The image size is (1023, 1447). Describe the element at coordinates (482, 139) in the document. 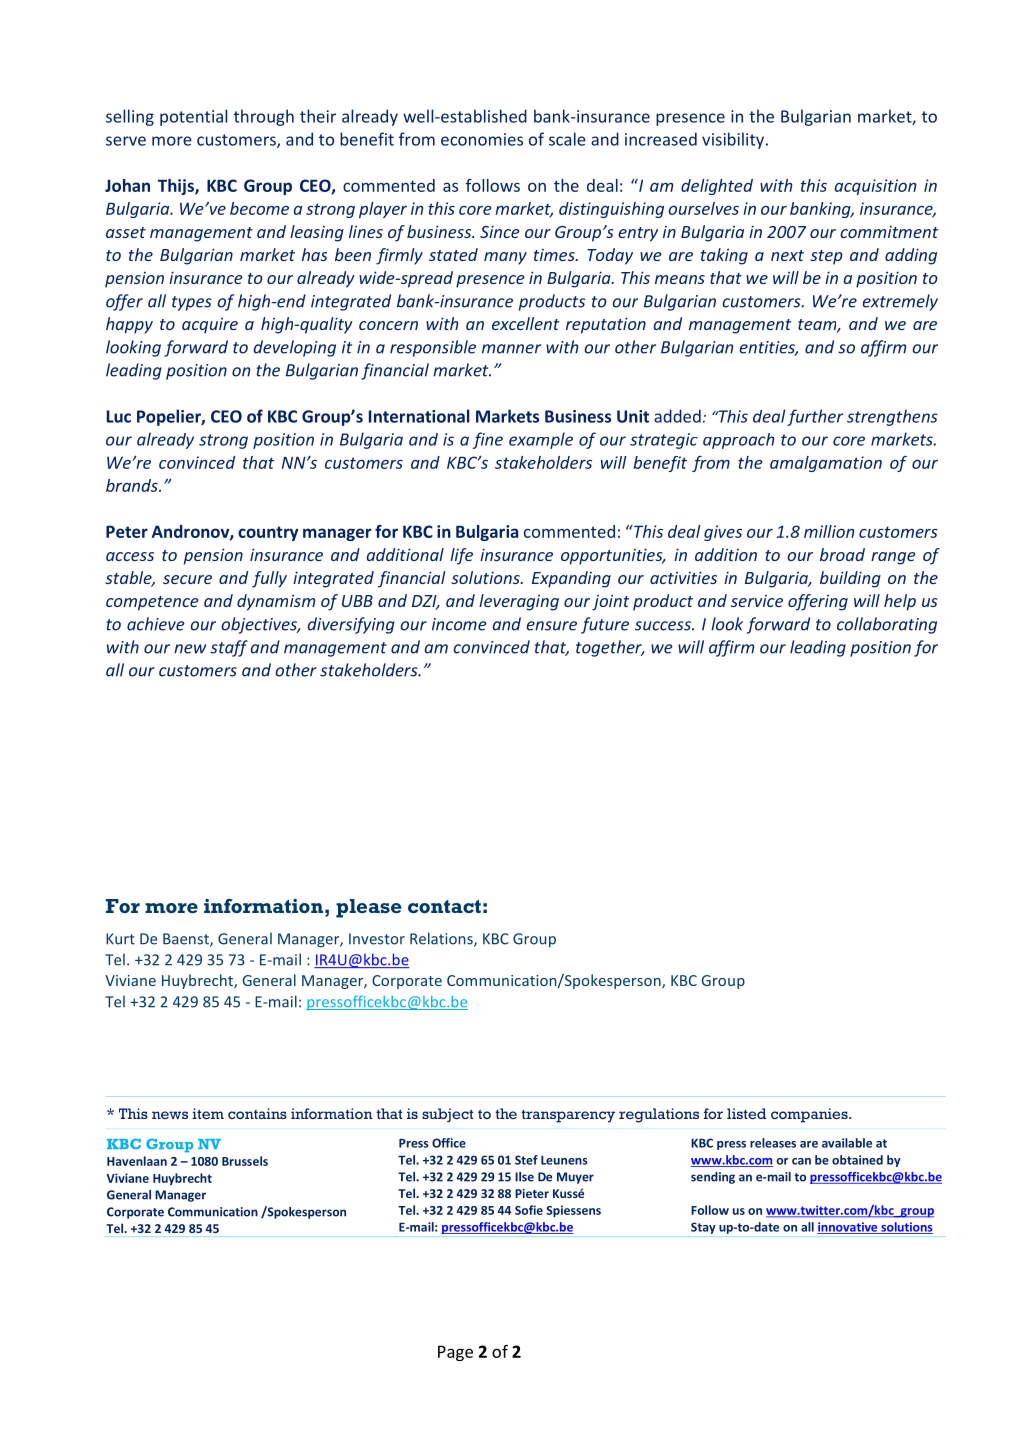

I see `economies` at that location.
